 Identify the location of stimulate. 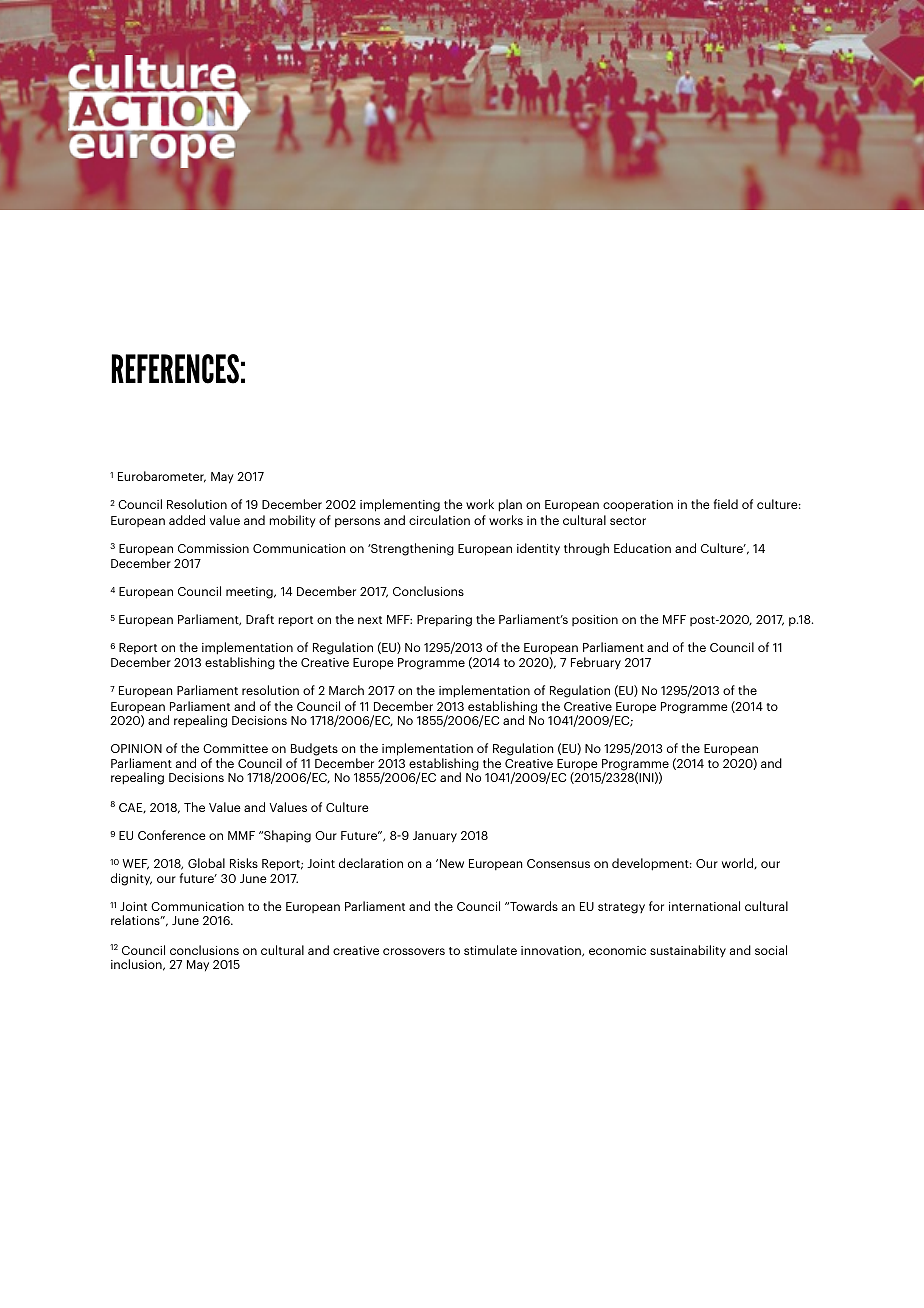
(490, 950).
